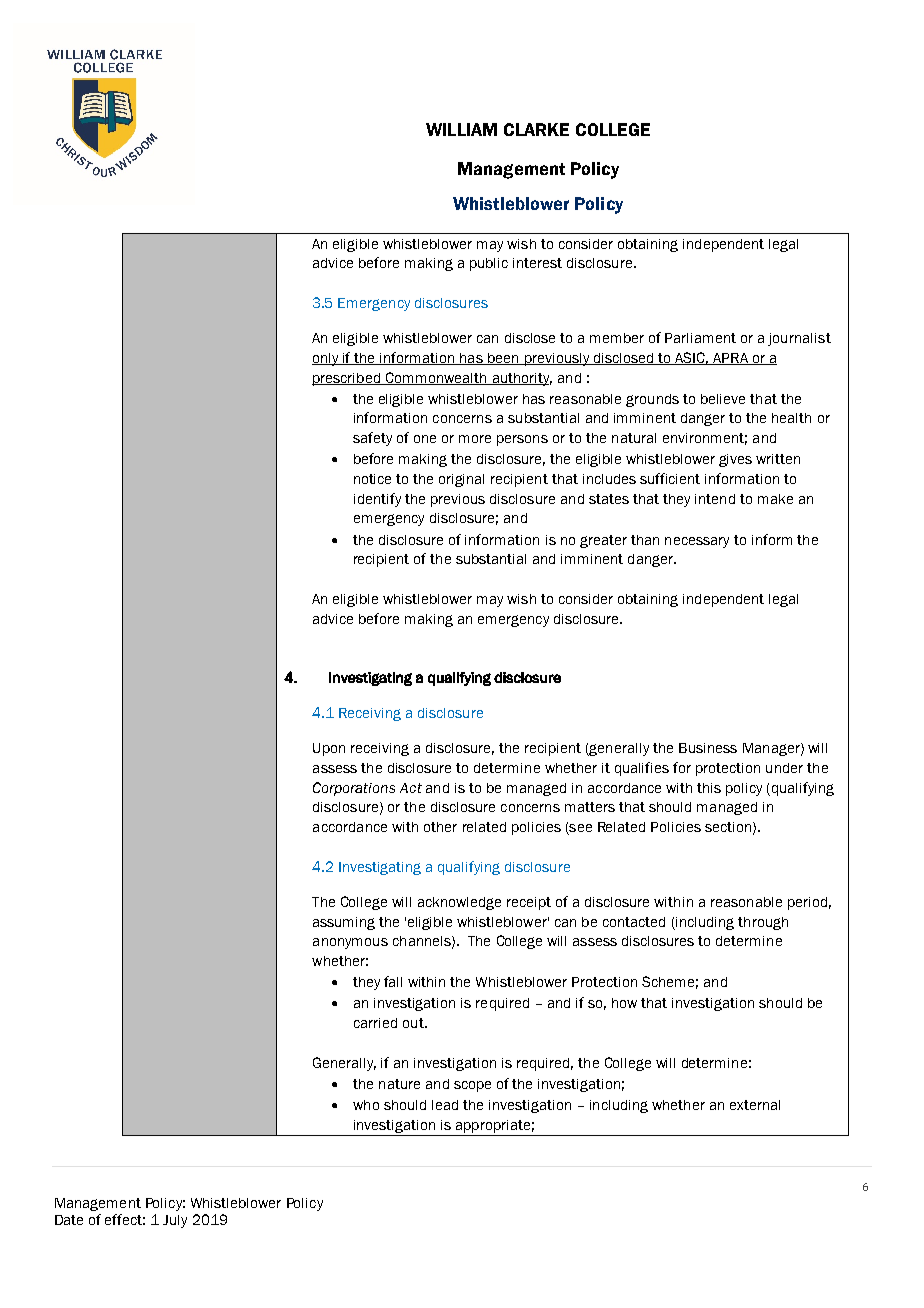  What do you see at coordinates (175, 1221) in the image?
I see `July` at bounding box center [175, 1221].
